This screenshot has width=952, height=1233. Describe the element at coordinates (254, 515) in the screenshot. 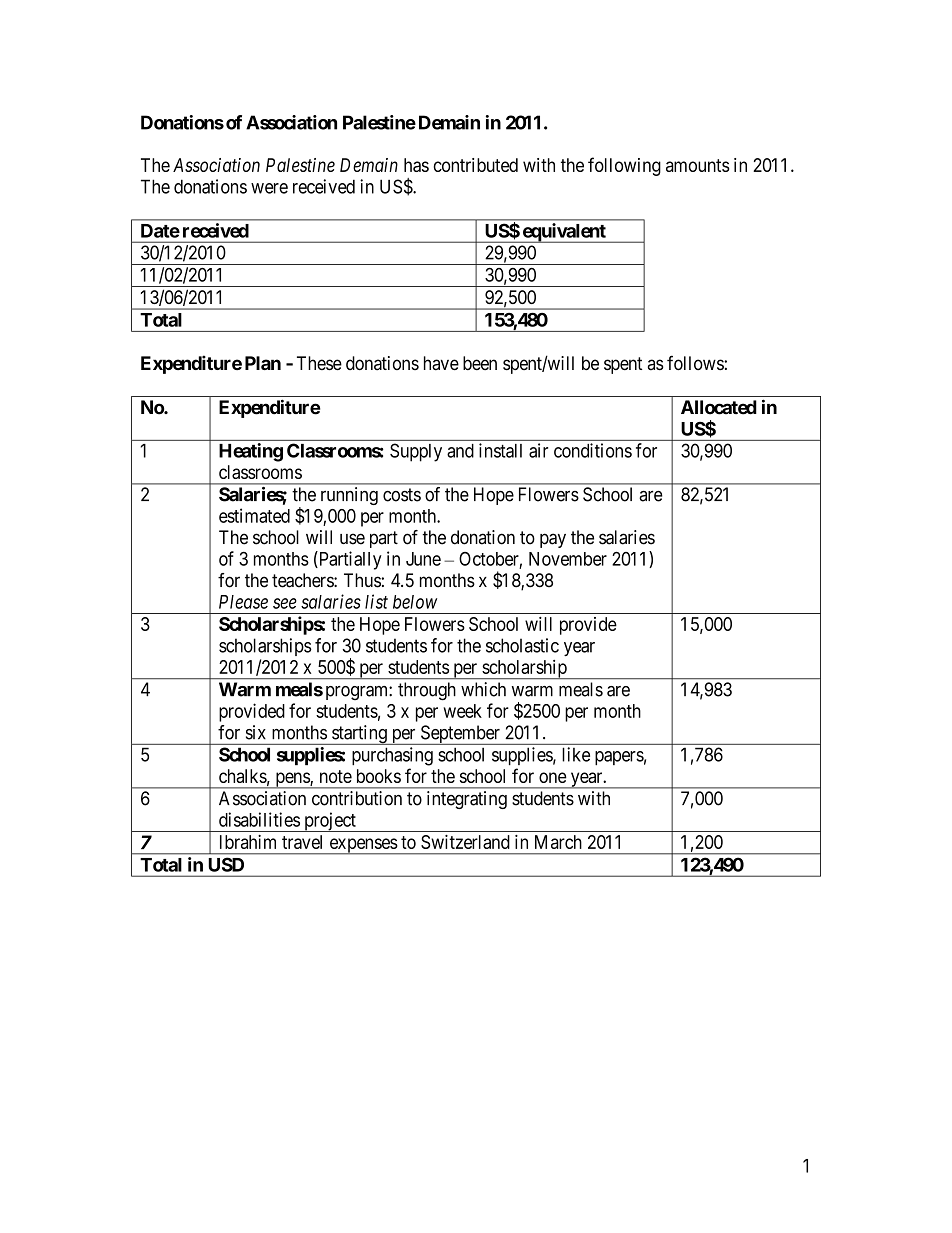

I see `estimated` at that location.
